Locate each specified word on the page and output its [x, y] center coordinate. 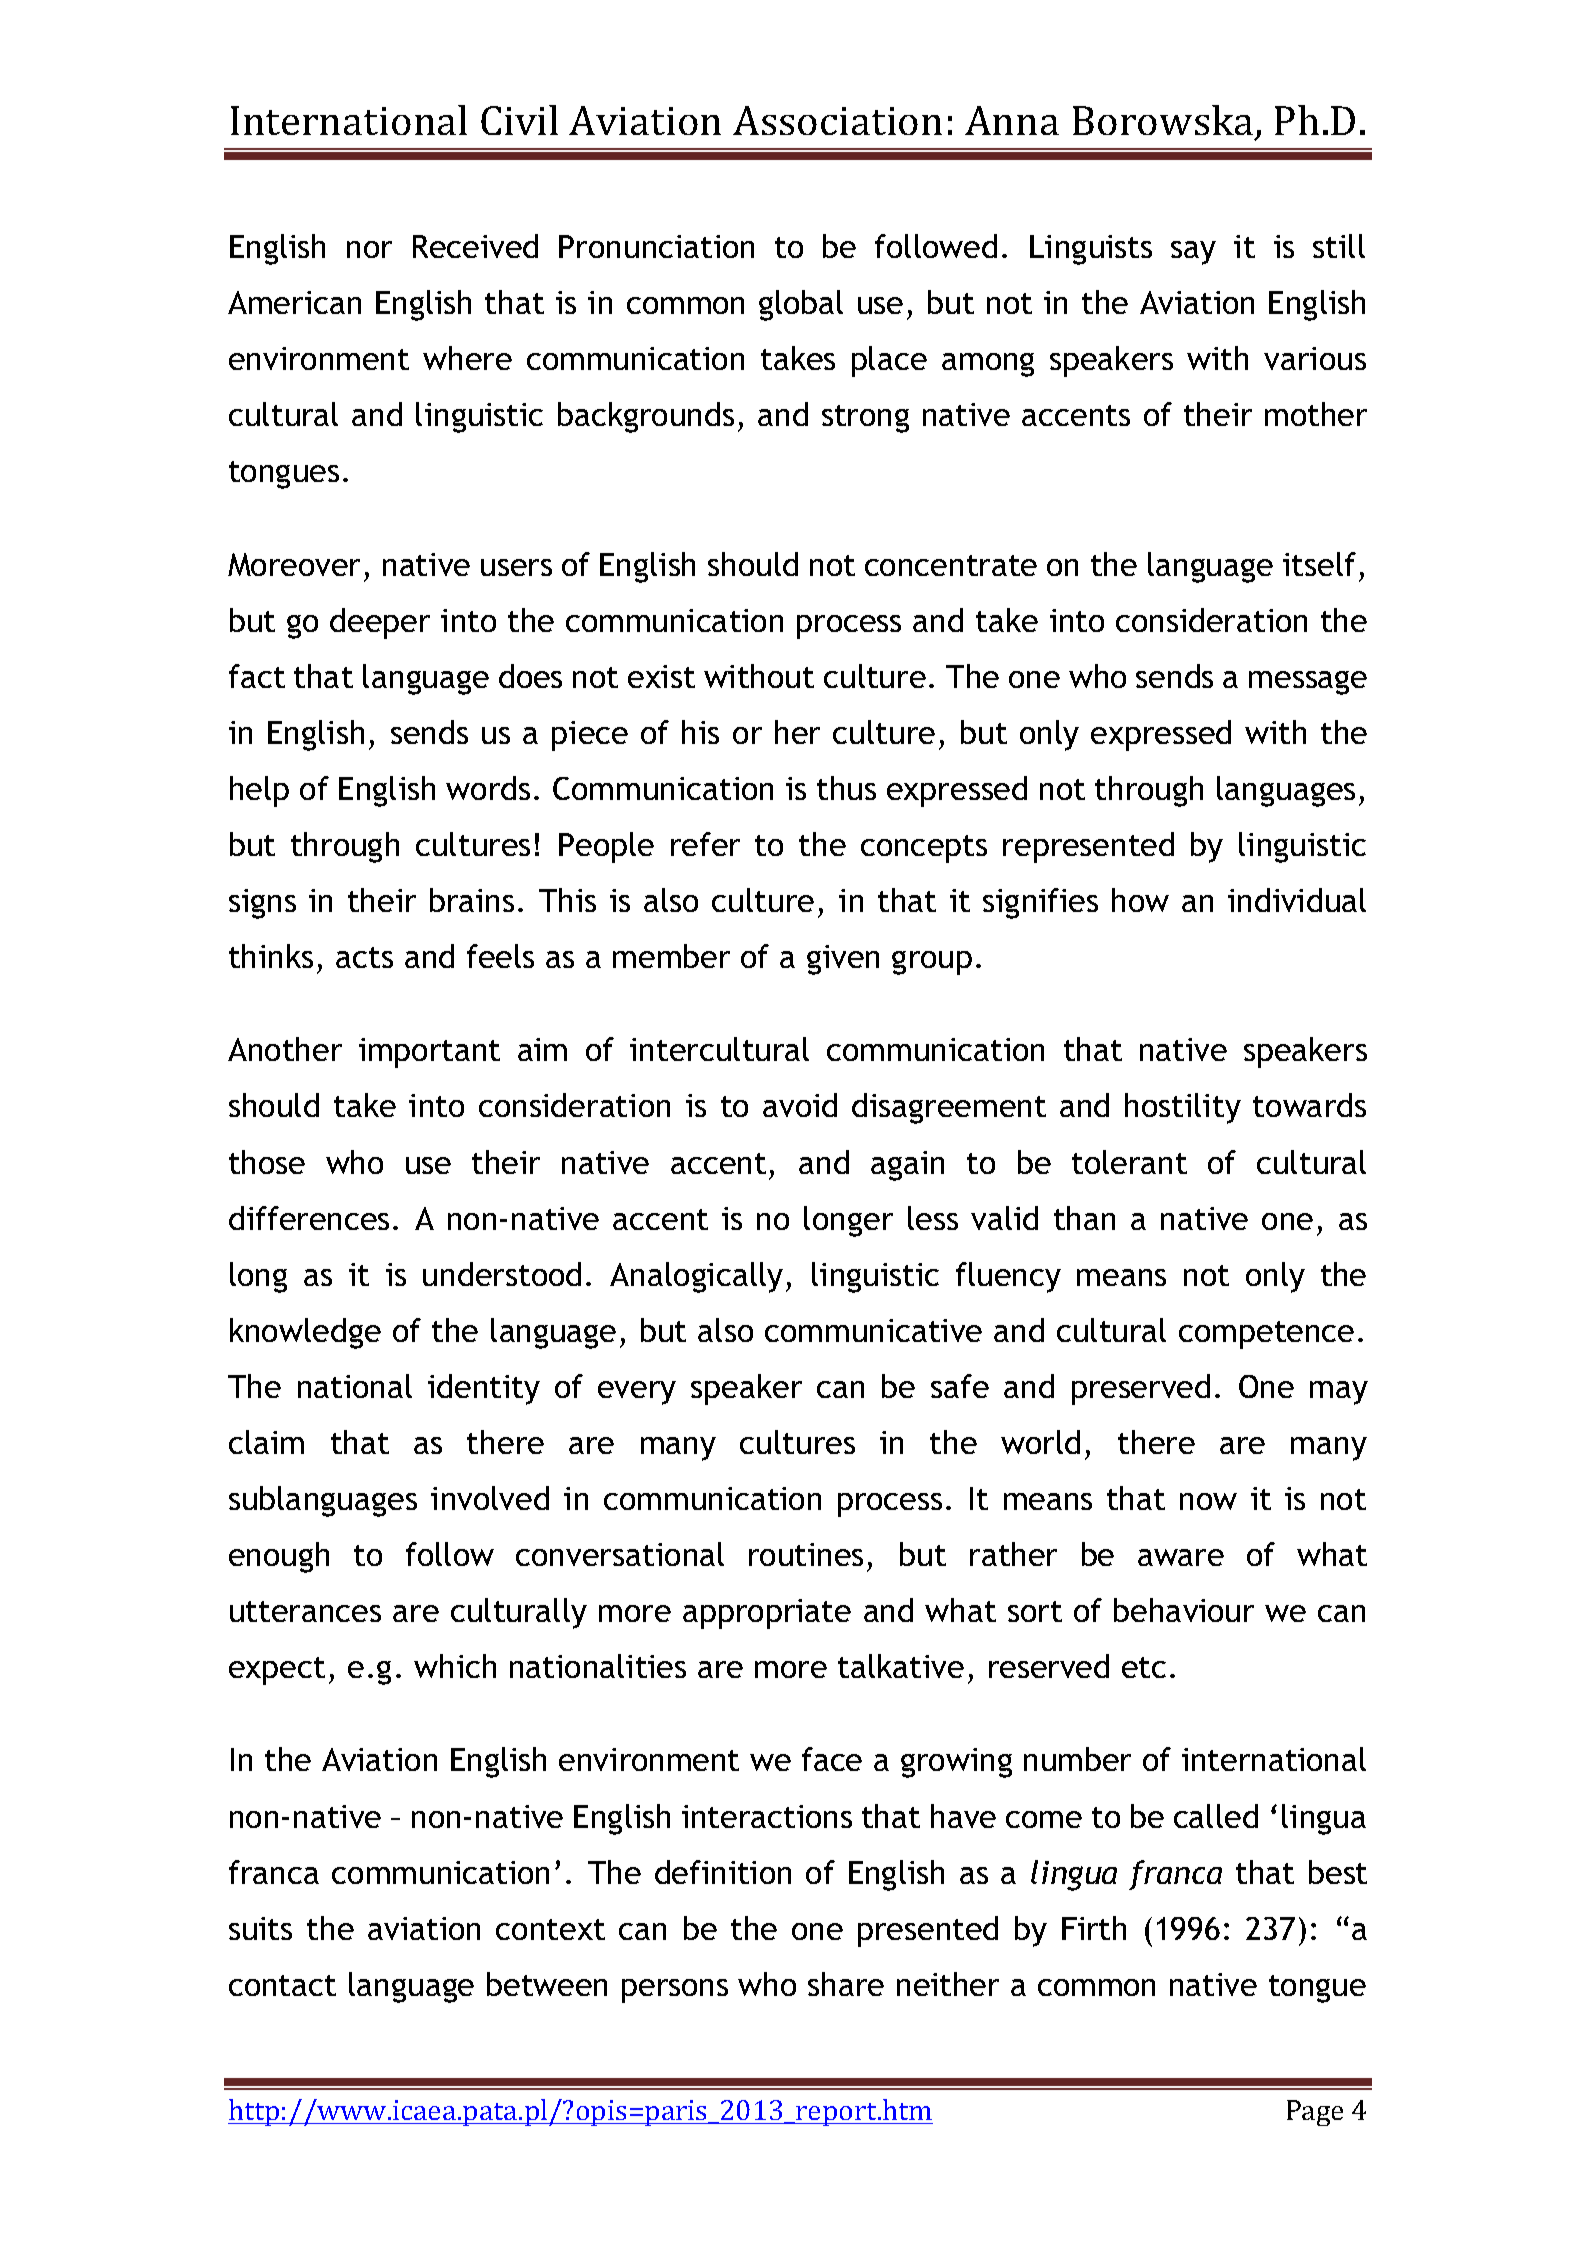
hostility [1183, 1108]
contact [282, 1985]
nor [369, 249]
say [1193, 253]
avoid [800, 1105]
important [429, 1053]
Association [837, 120]
